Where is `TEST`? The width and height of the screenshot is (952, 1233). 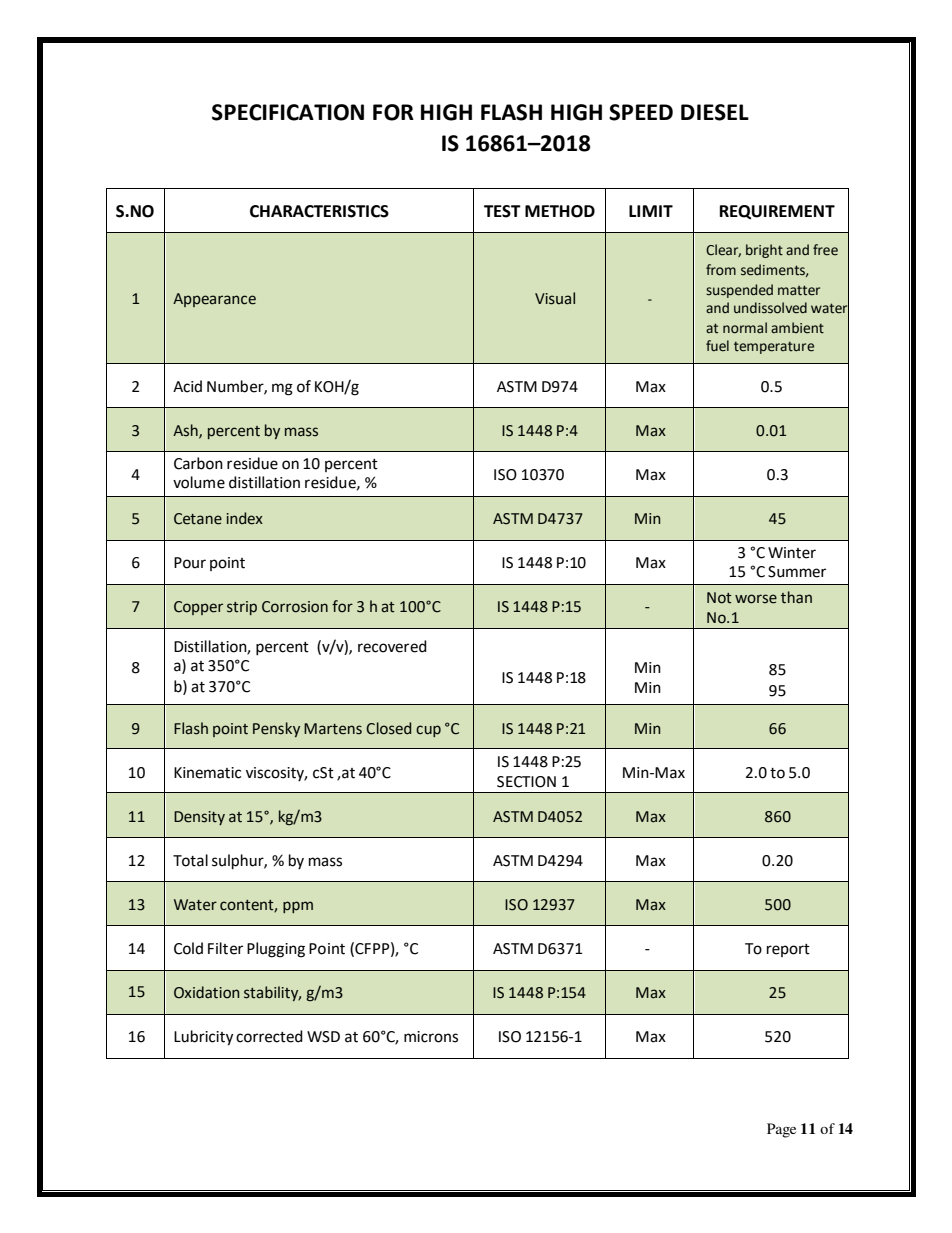
TEST is located at coordinates (502, 211).
